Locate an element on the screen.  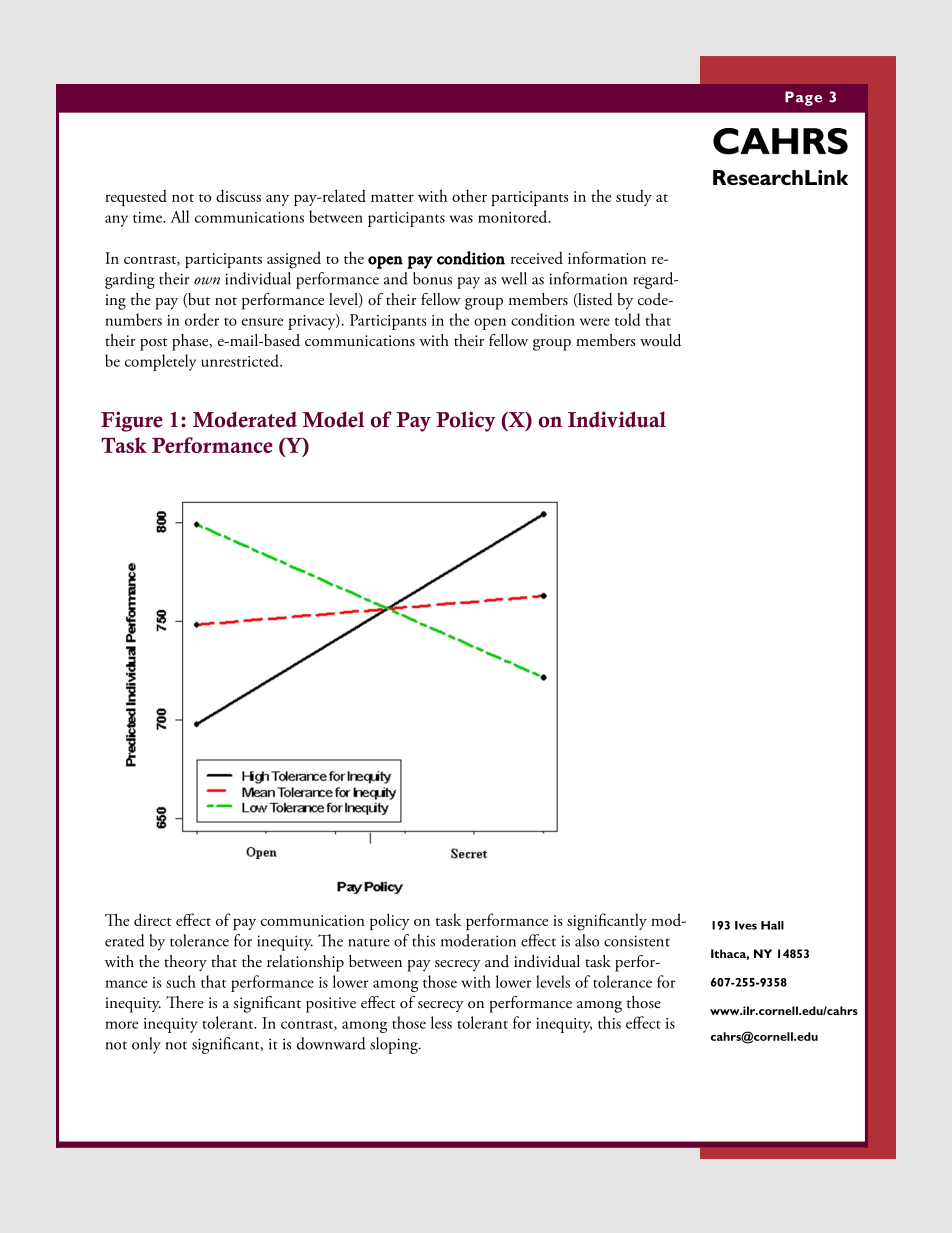
moderation is located at coordinates (478, 940).
